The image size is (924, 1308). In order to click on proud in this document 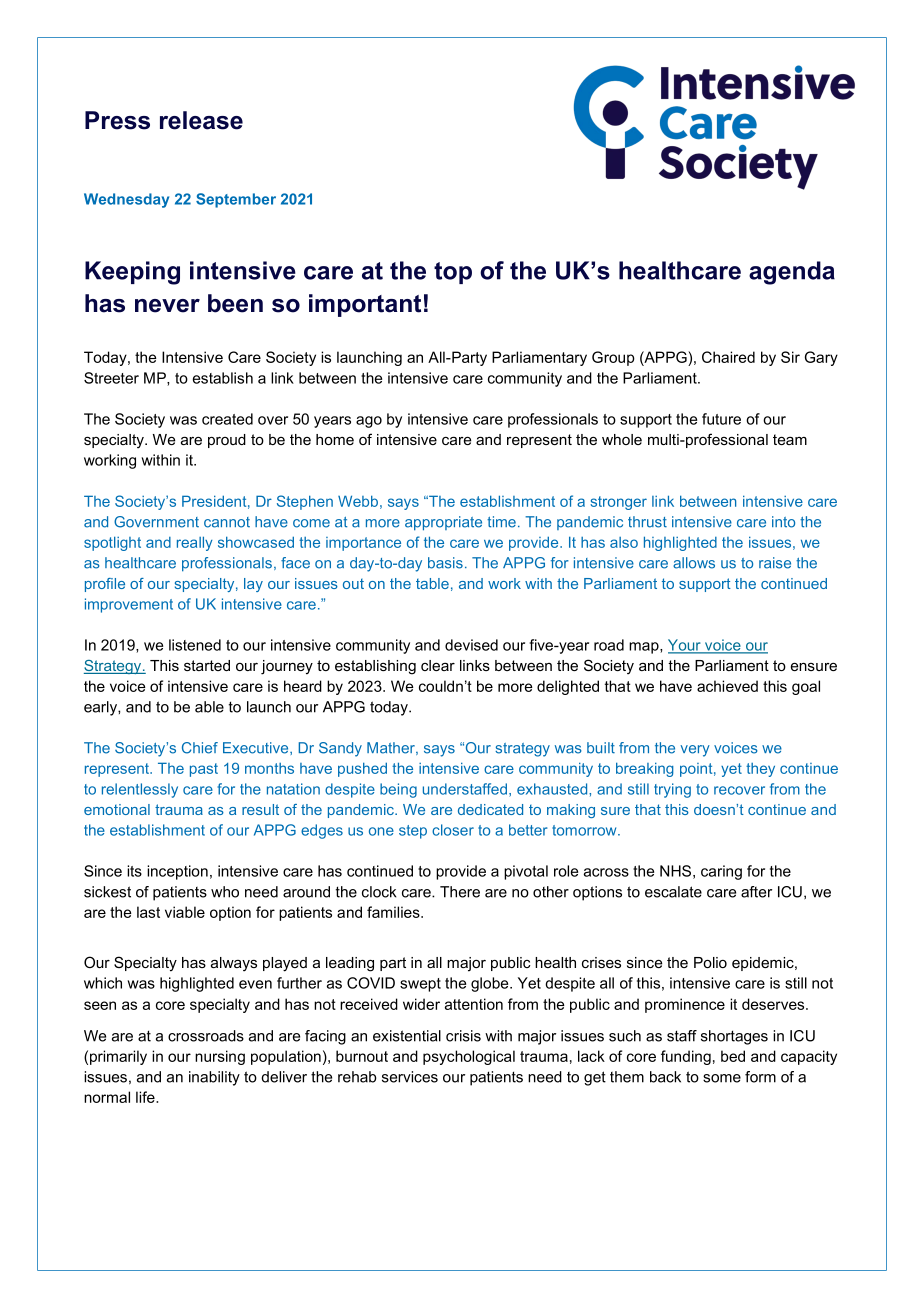, I will do `click(227, 441)`.
